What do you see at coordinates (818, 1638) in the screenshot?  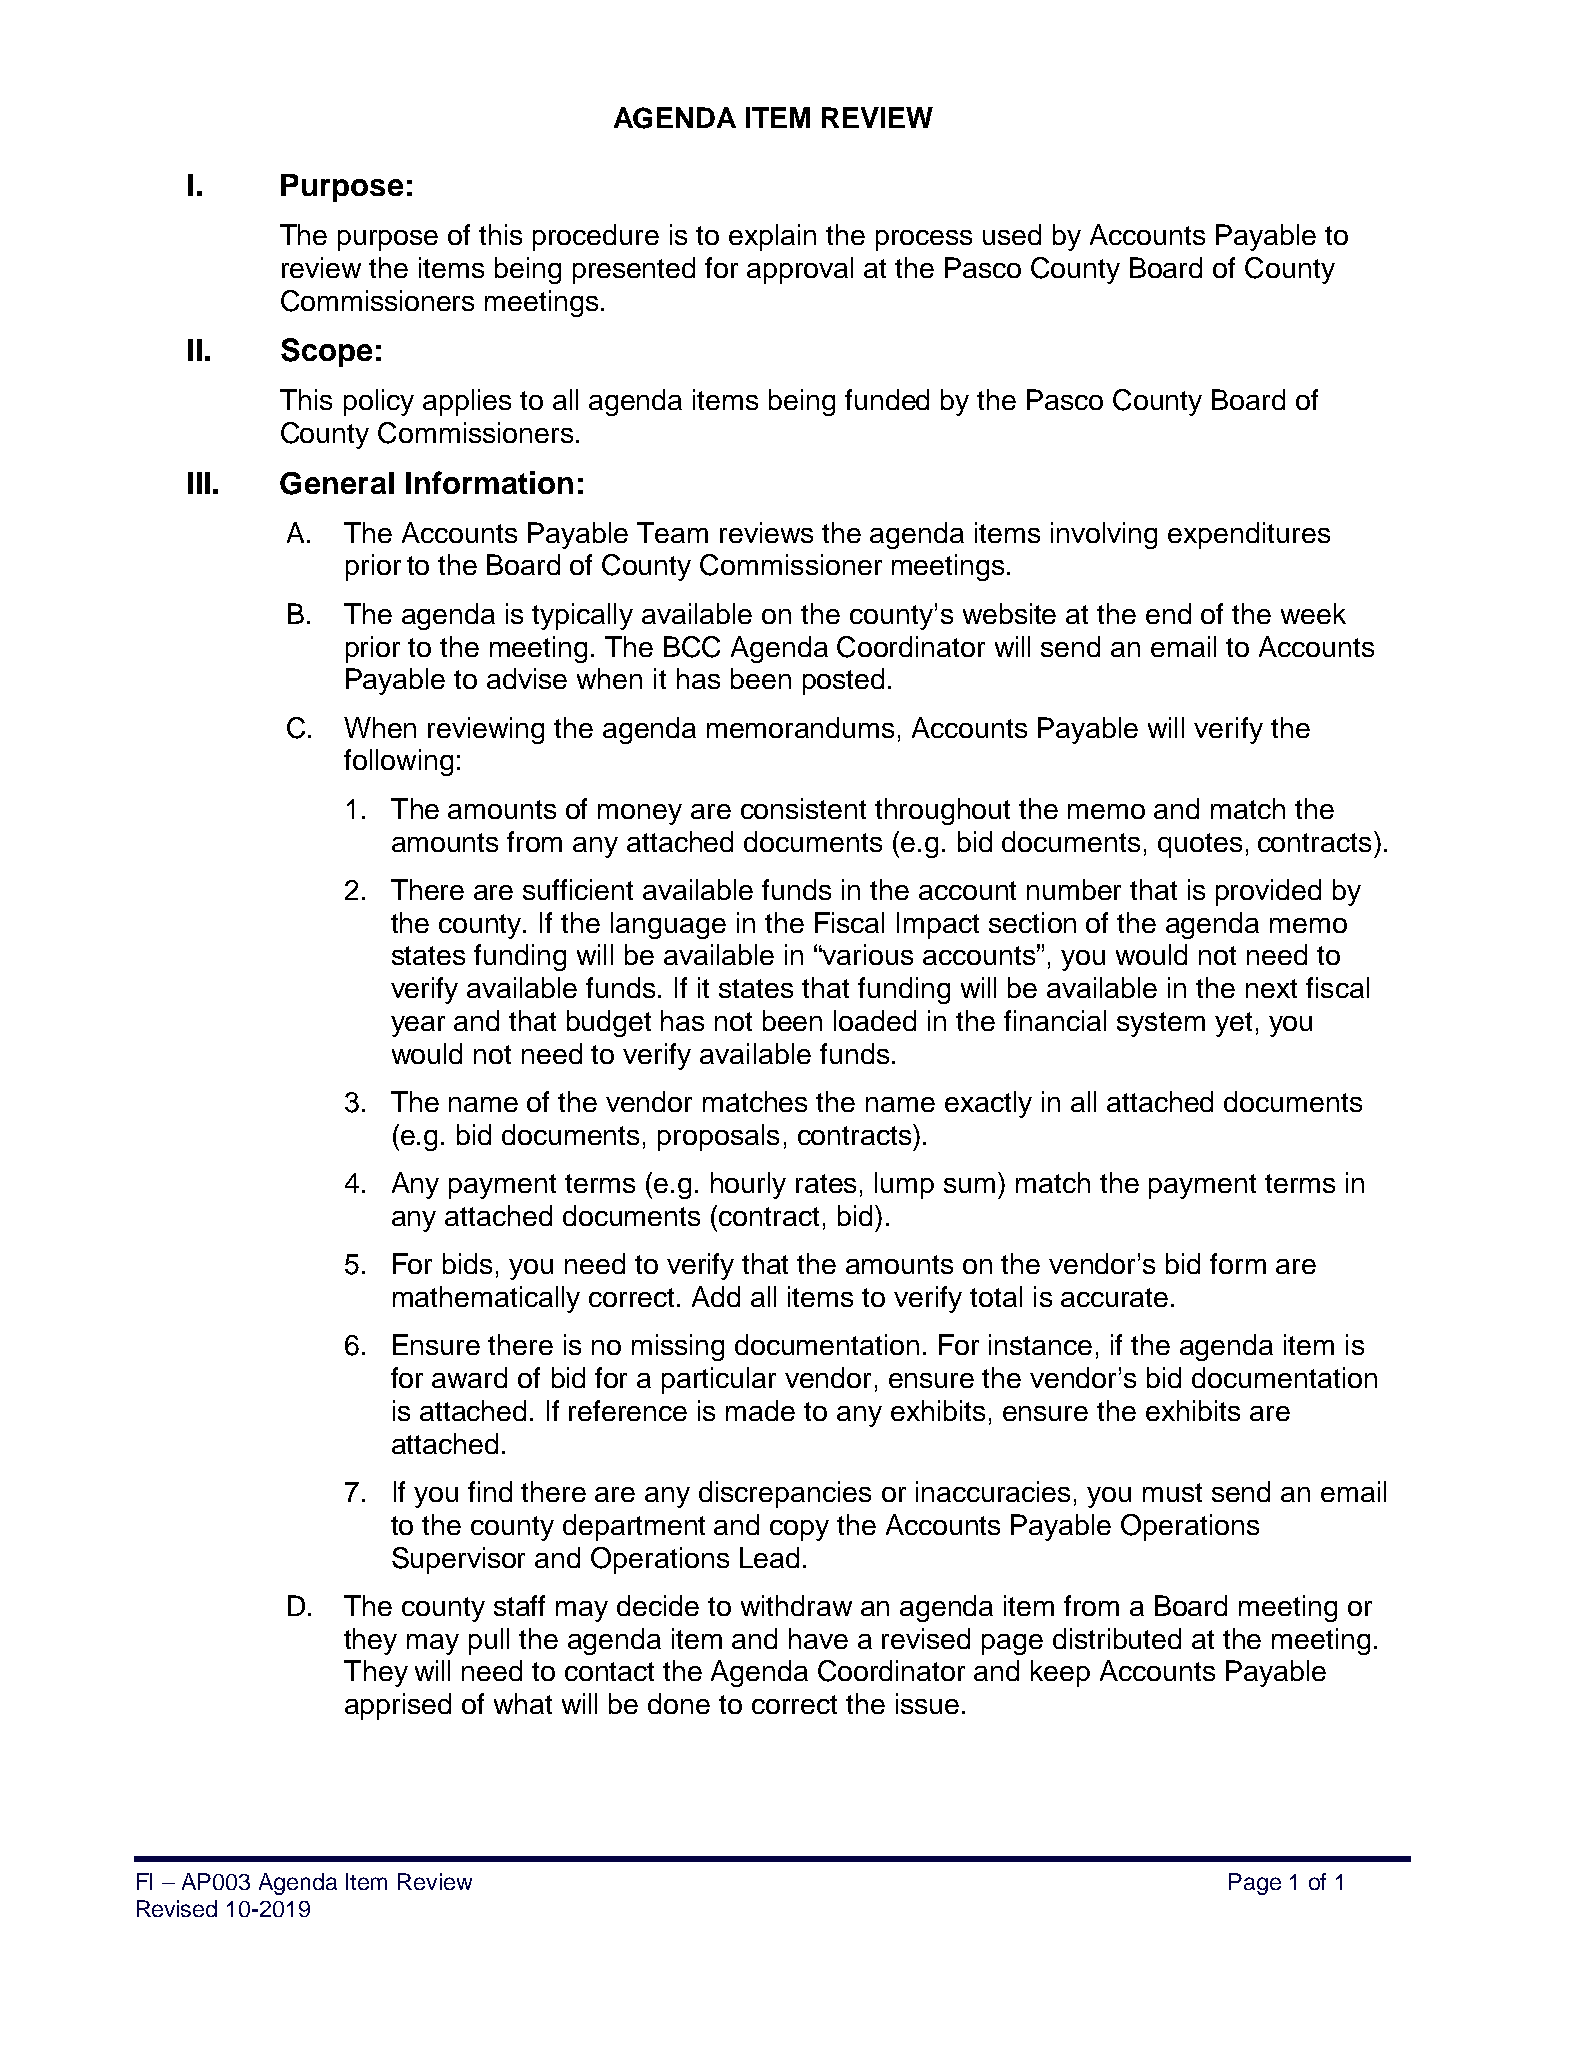 I see `have` at bounding box center [818, 1638].
